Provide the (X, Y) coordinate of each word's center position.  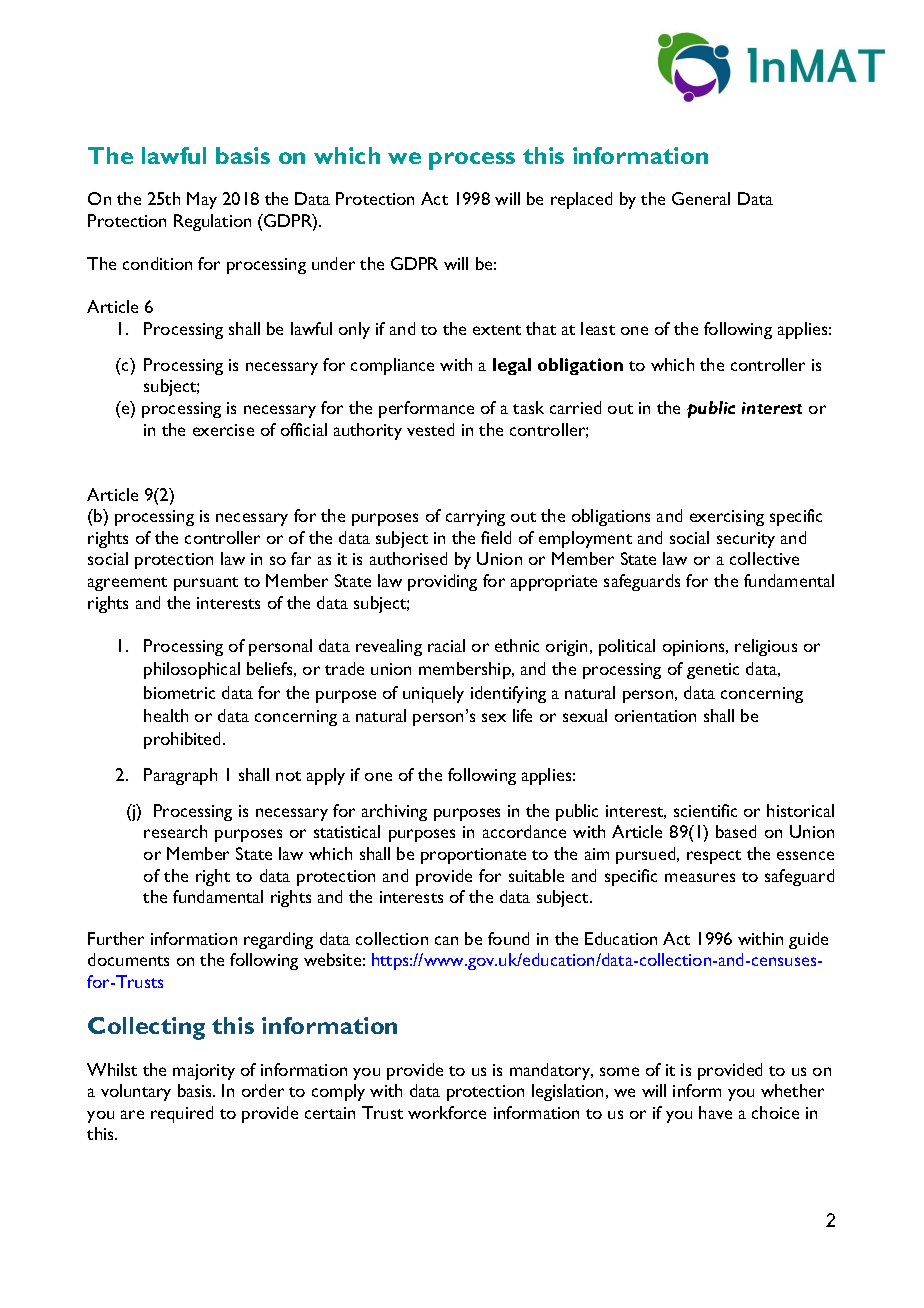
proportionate (473, 856)
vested (430, 429)
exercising (727, 518)
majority (204, 1072)
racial (446, 645)
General (701, 198)
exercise (223, 430)
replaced (581, 200)
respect (714, 857)
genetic (713, 671)
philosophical (192, 670)
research (175, 831)
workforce (447, 1112)
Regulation (212, 222)
